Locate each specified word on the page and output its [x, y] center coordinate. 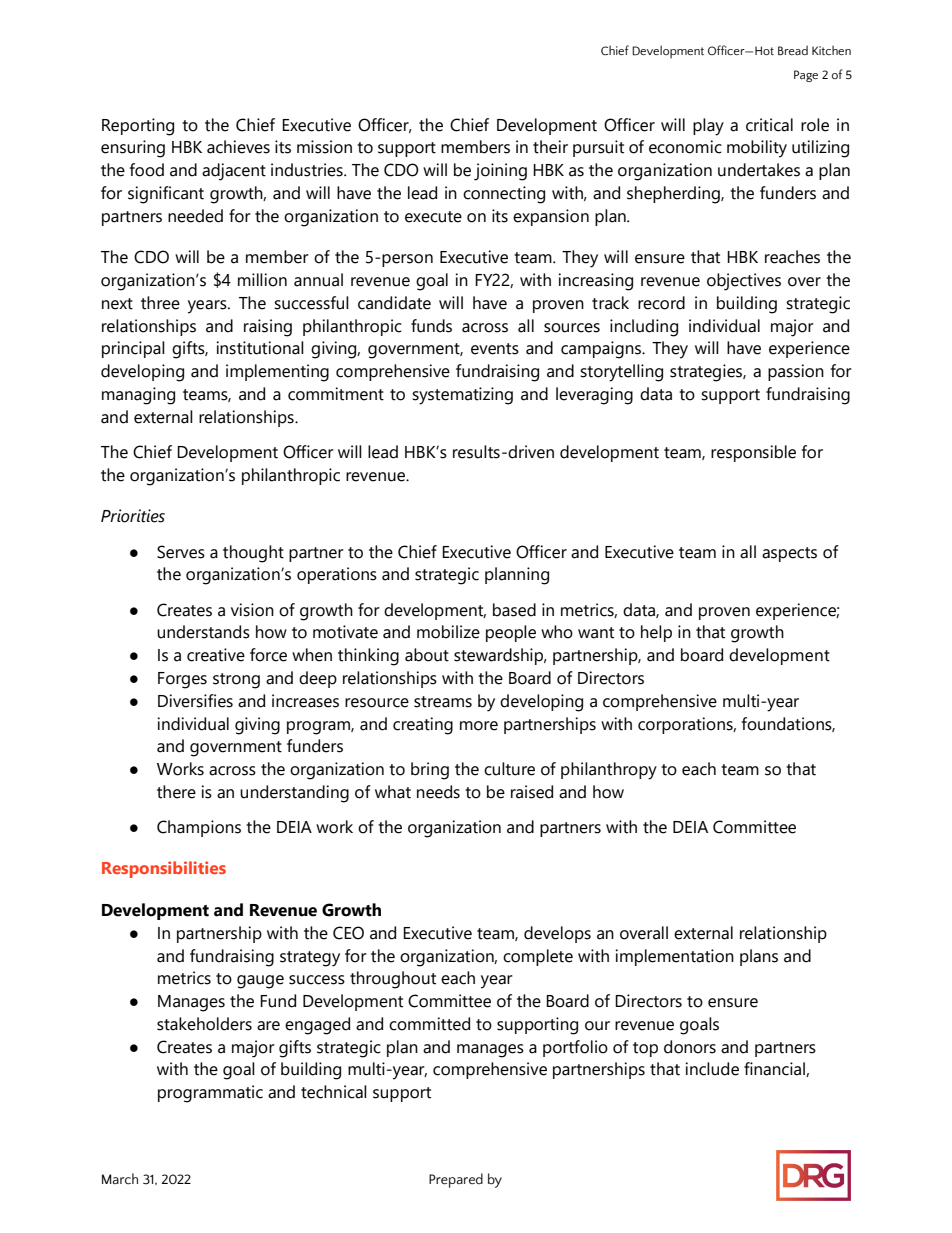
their [550, 147]
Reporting [138, 127]
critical [769, 125]
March [120, 1179]
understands [203, 632]
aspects [789, 554]
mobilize [448, 632]
